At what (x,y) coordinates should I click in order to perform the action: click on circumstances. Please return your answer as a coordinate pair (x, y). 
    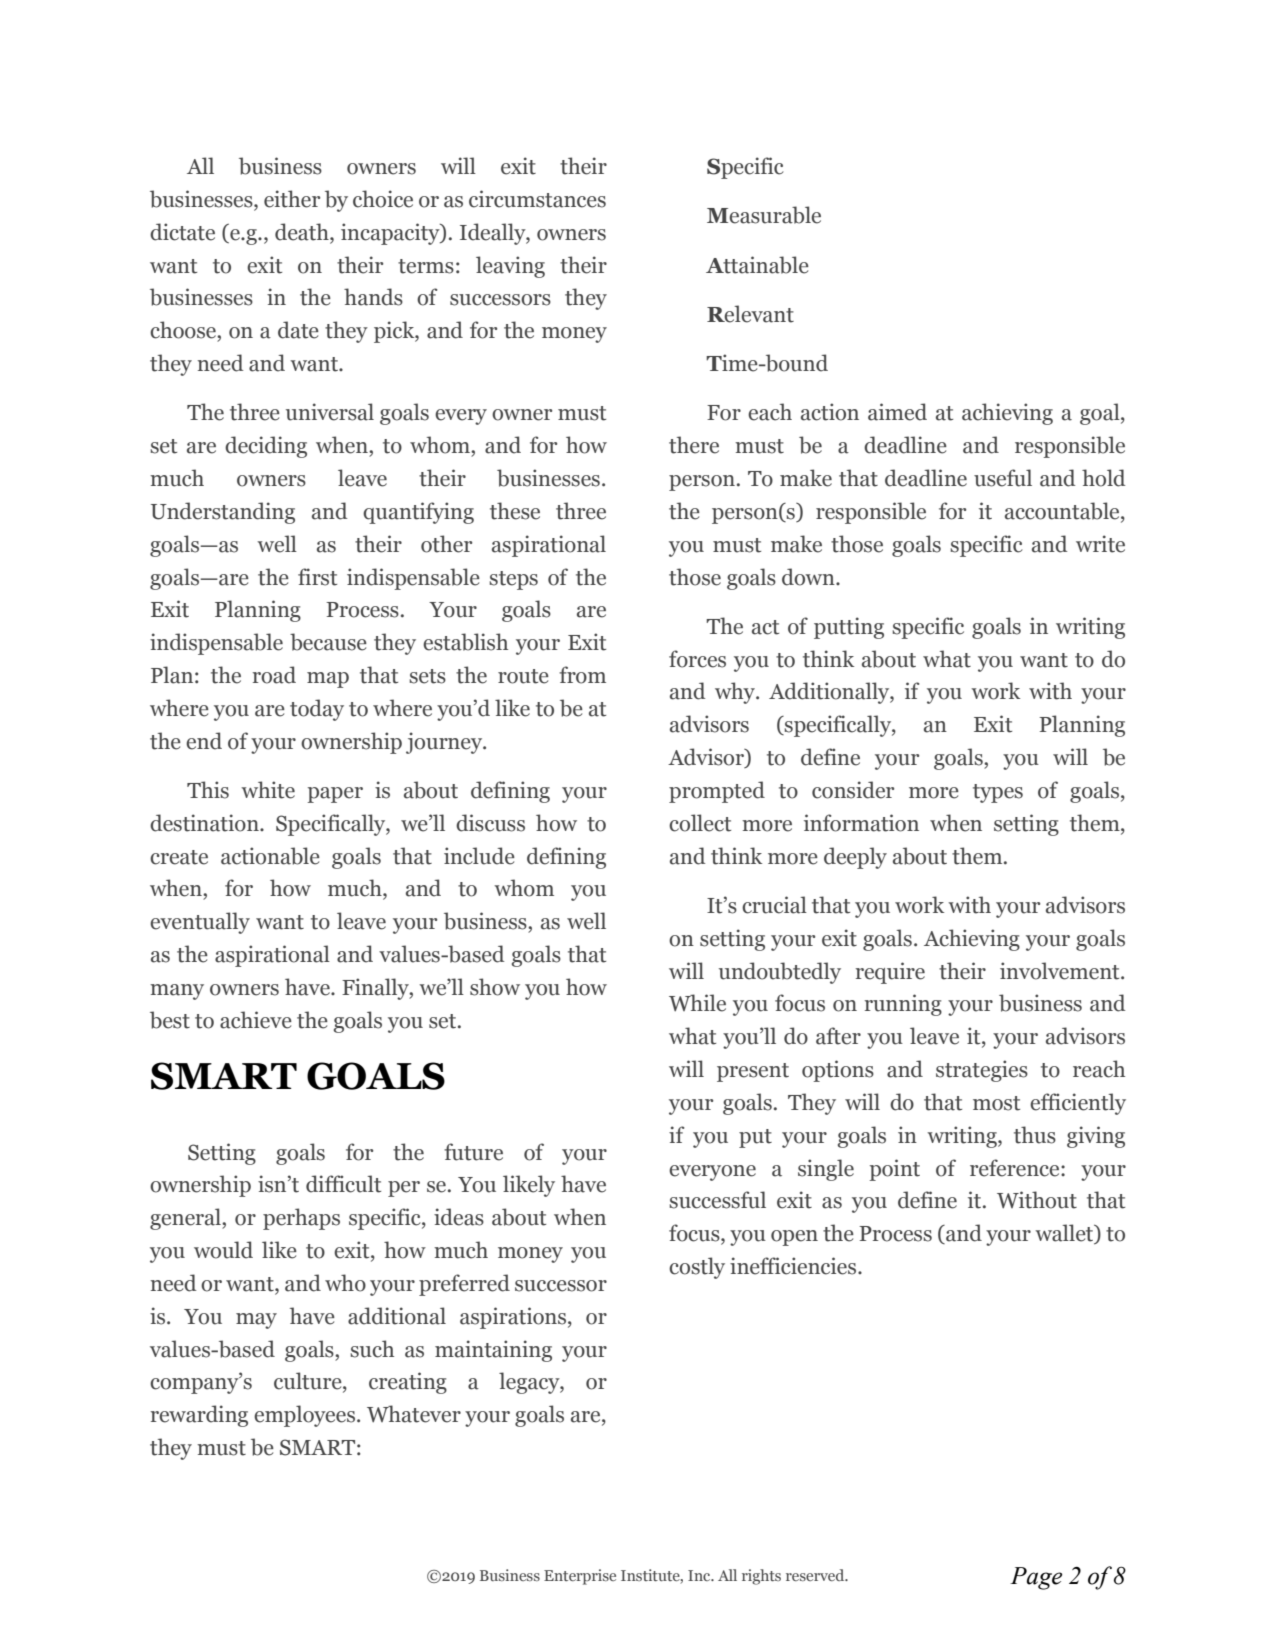
    Looking at the image, I should click on (537, 199).
